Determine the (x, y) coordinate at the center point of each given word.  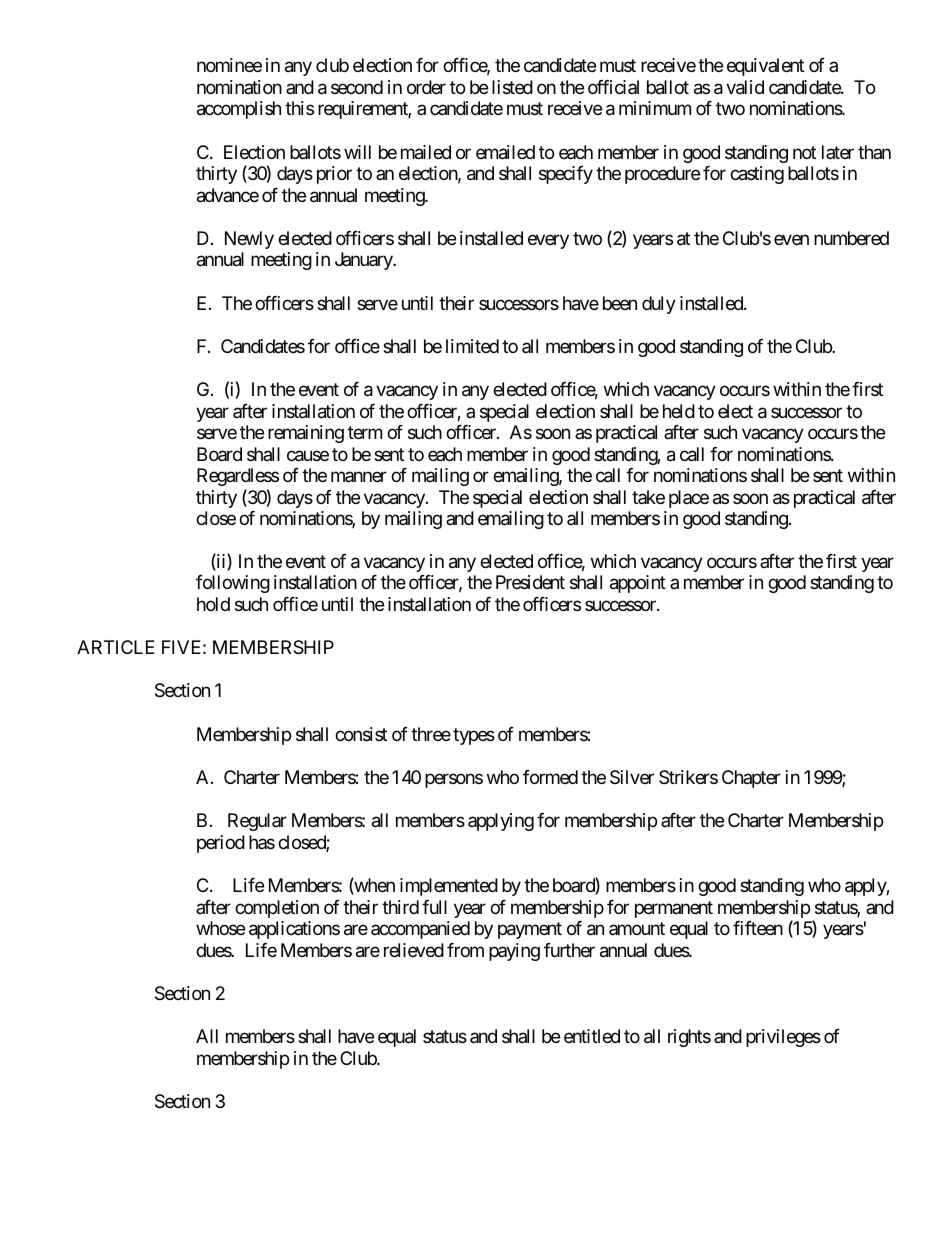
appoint (638, 584)
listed (512, 87)
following (233, 584)
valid (745, 87)
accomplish (239, 110)
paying (514, 952)
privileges (783, 1038)
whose (220, 928)
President (530, 582)
